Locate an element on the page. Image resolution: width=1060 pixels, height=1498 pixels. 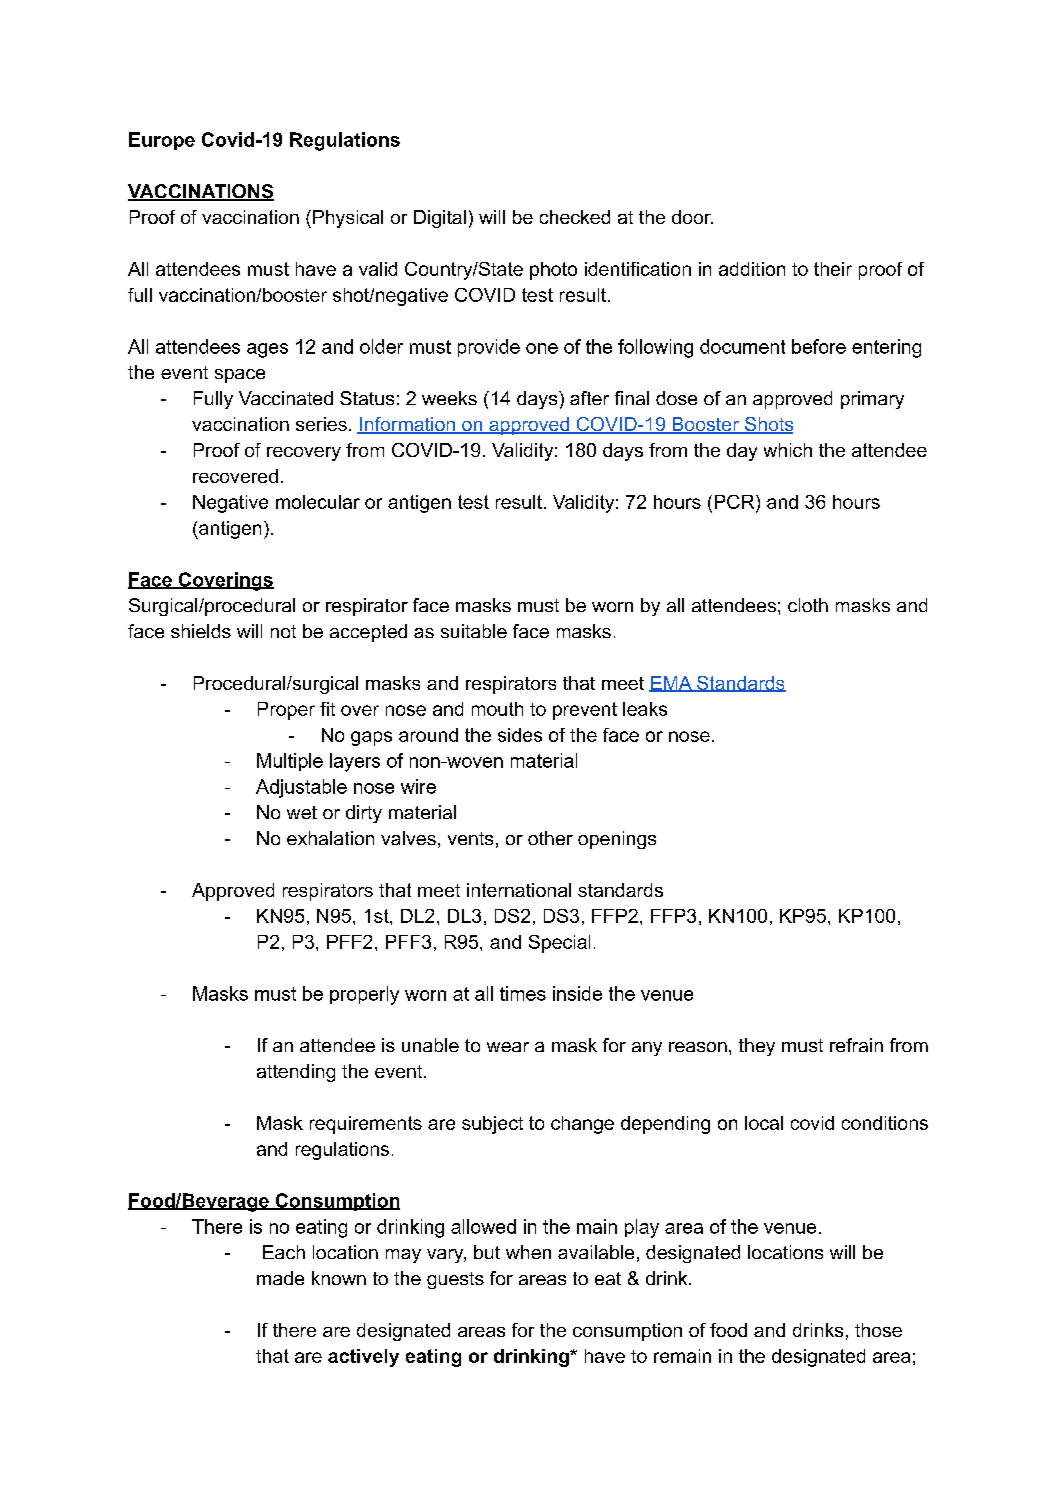
those is located at coordinates (878, 1330).
